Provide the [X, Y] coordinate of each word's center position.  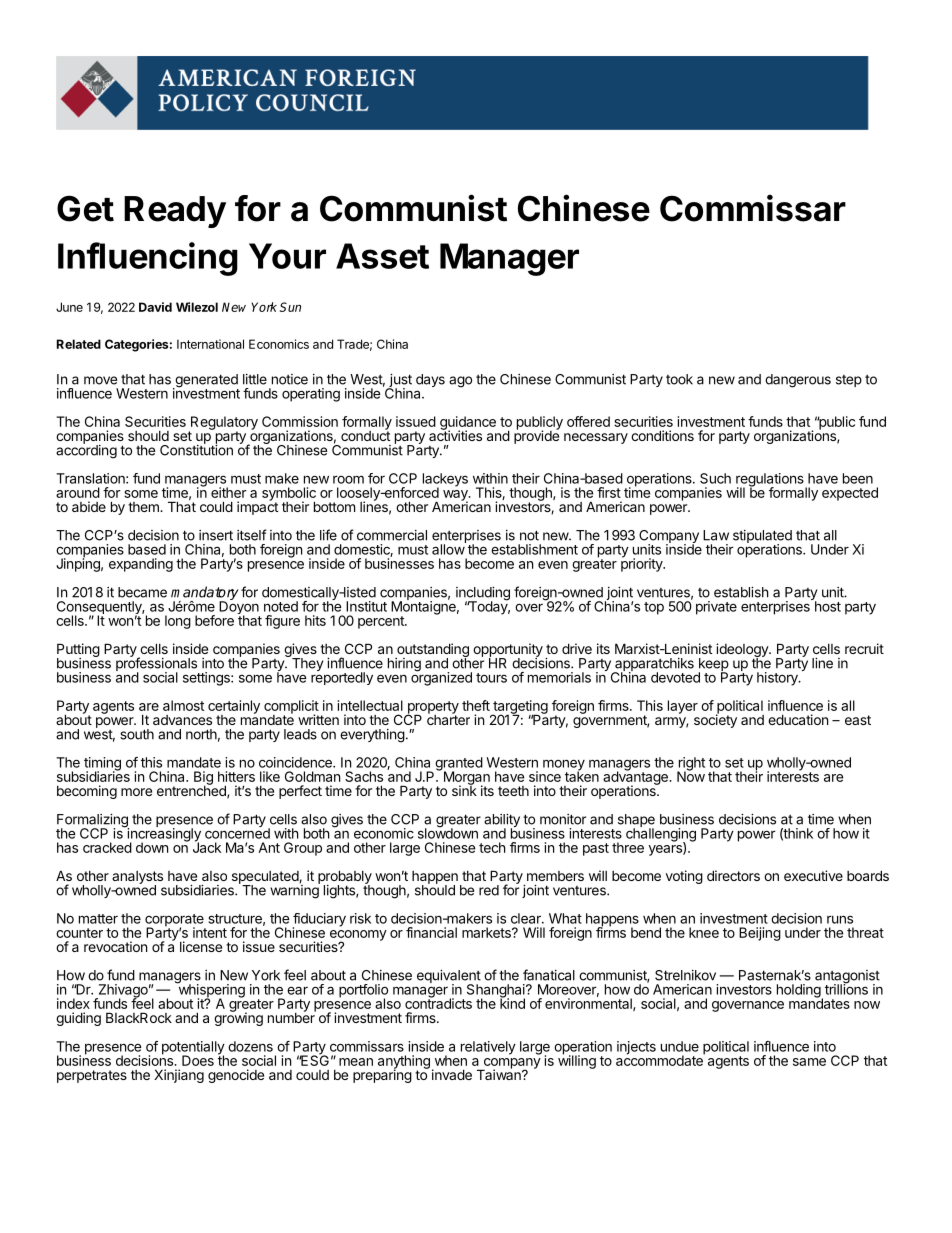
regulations [771, 481]
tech [492, 847]
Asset [382, 256]
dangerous [798, 381]
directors [733, 875]
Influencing [148, 259]
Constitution [196, 449]
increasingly [163, 835]
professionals [158, 665]
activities [455, 435]
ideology [743, 651]
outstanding [432, 651]
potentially [193, 1049]
